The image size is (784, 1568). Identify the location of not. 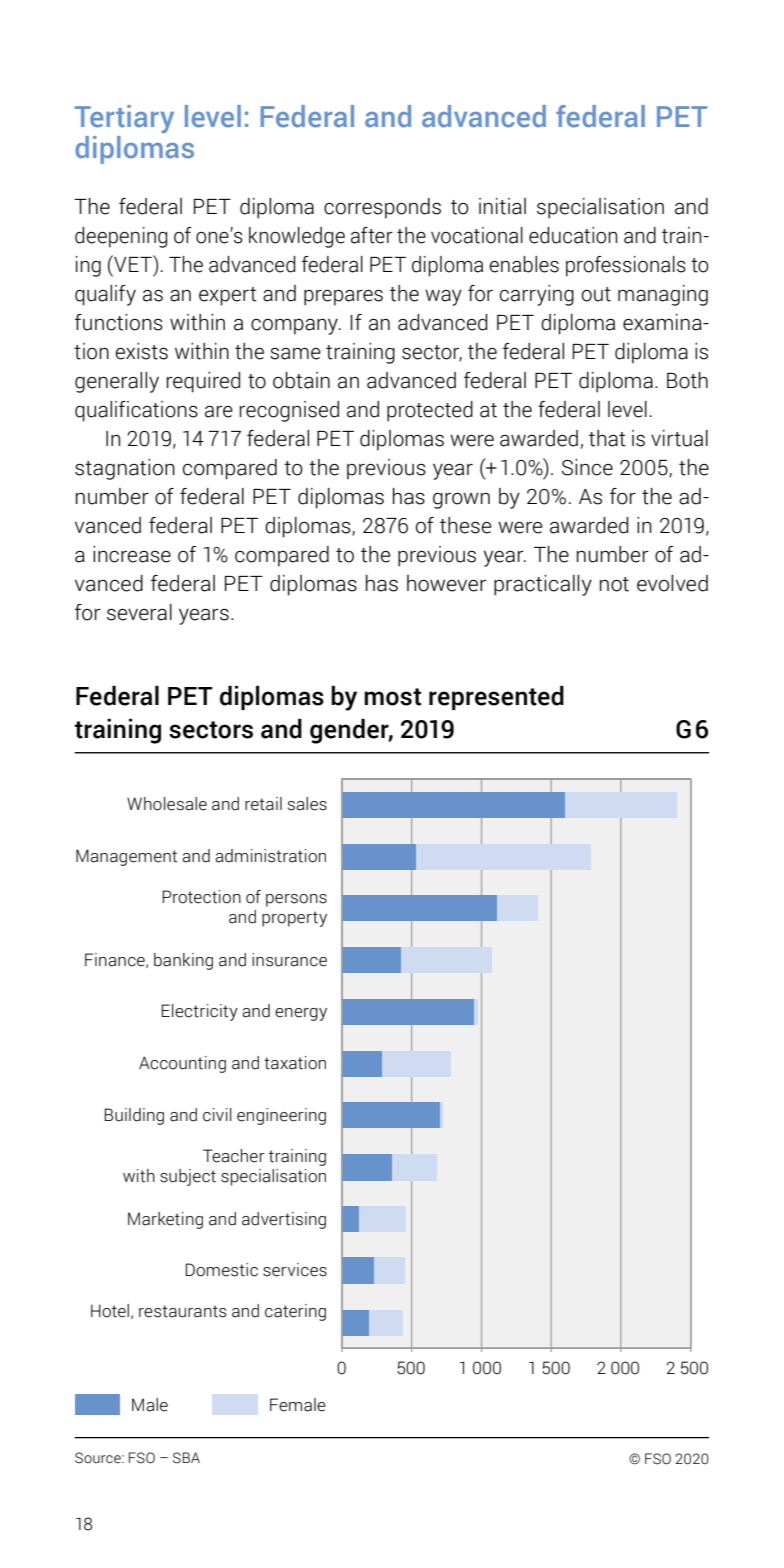
(614, 584).
